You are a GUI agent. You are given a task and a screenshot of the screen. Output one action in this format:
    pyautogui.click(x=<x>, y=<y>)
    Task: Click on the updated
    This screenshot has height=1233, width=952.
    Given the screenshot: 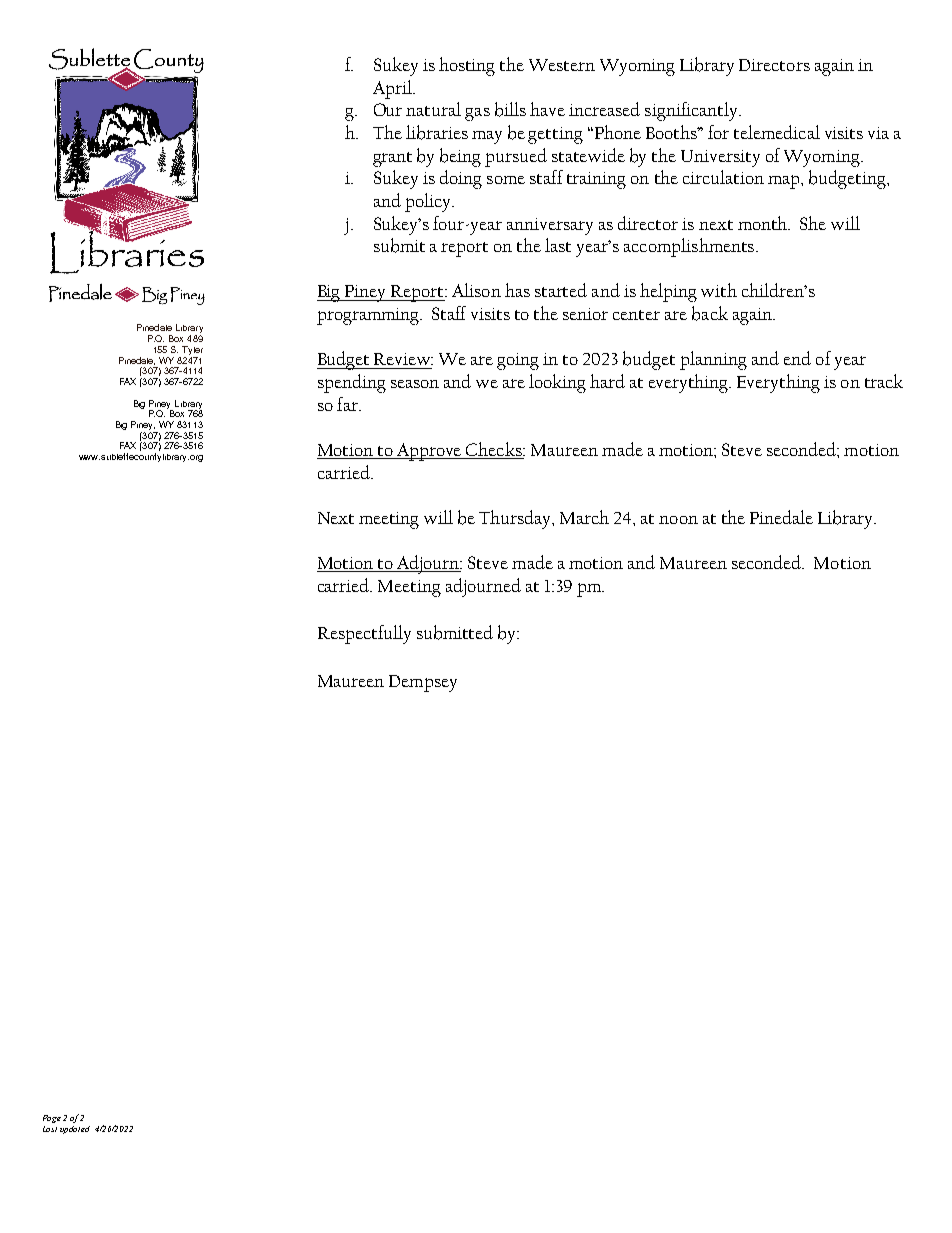 What is the action you would take?
    pyautogui.click(x=75, y=1130)
